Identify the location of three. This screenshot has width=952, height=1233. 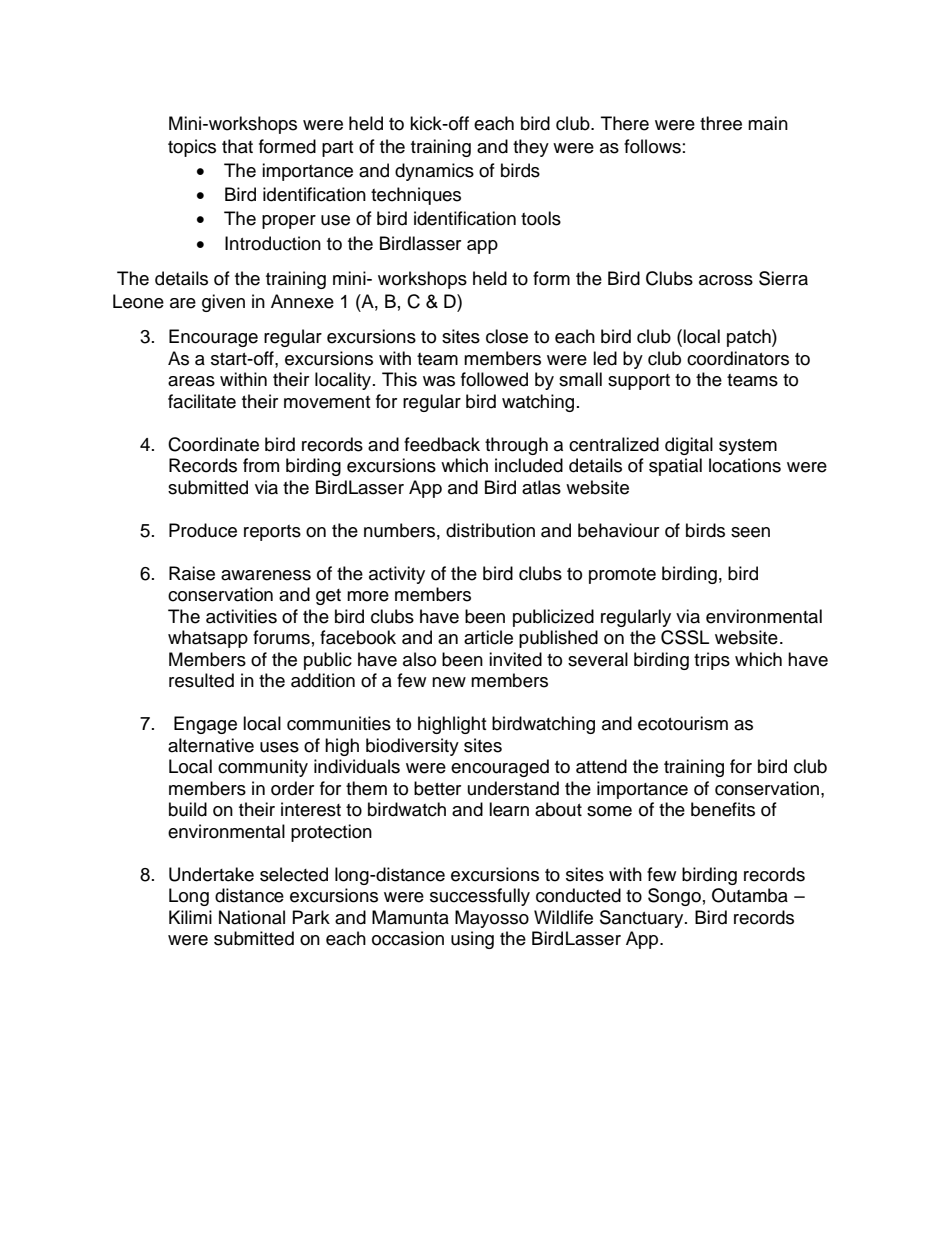
(721, 123).
